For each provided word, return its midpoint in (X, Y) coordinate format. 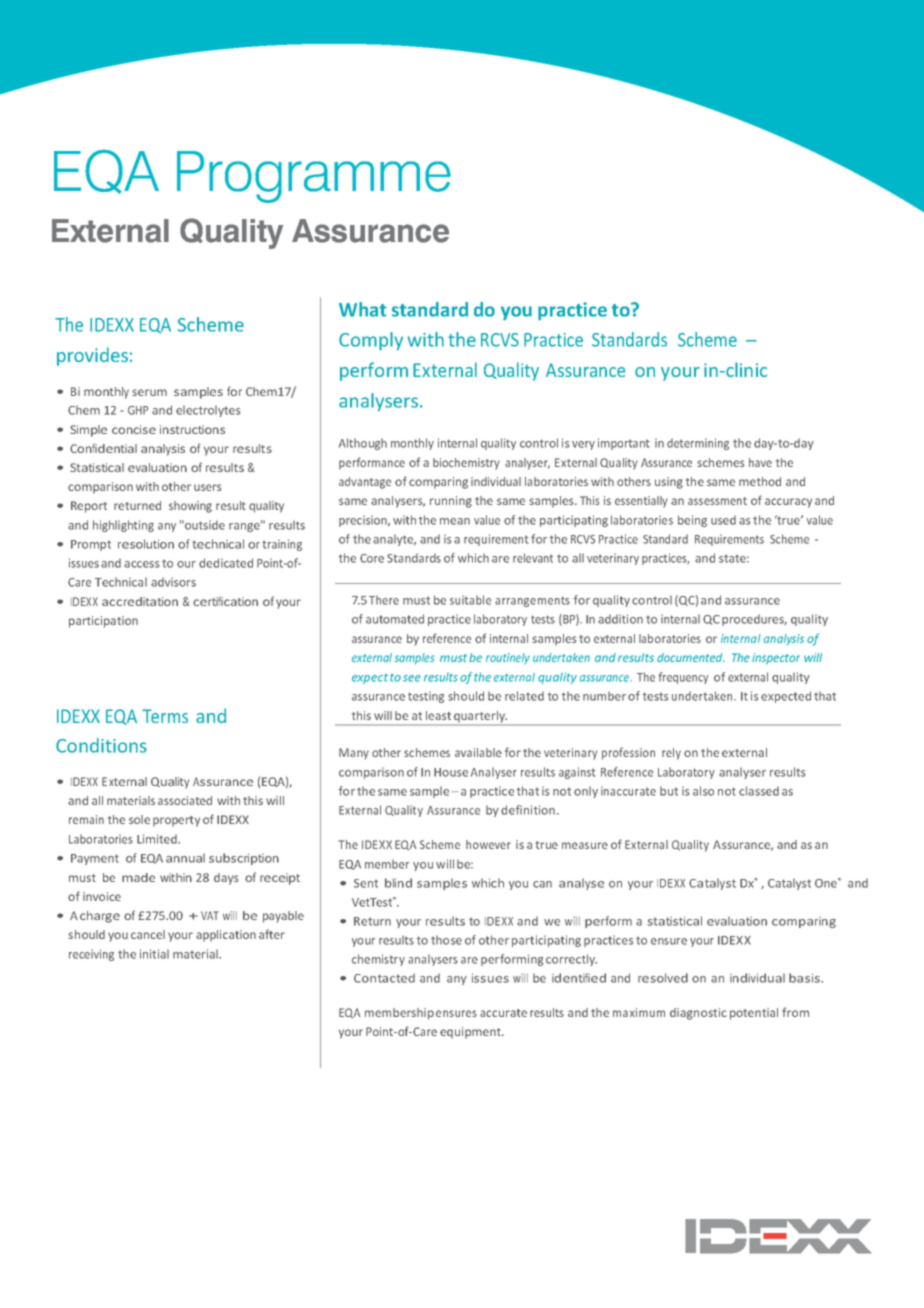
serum (149, 392)
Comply (371, 341)
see (412, 678)
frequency (684, 678)
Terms (165, 716)
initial (154, 954)
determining (698, 444)
